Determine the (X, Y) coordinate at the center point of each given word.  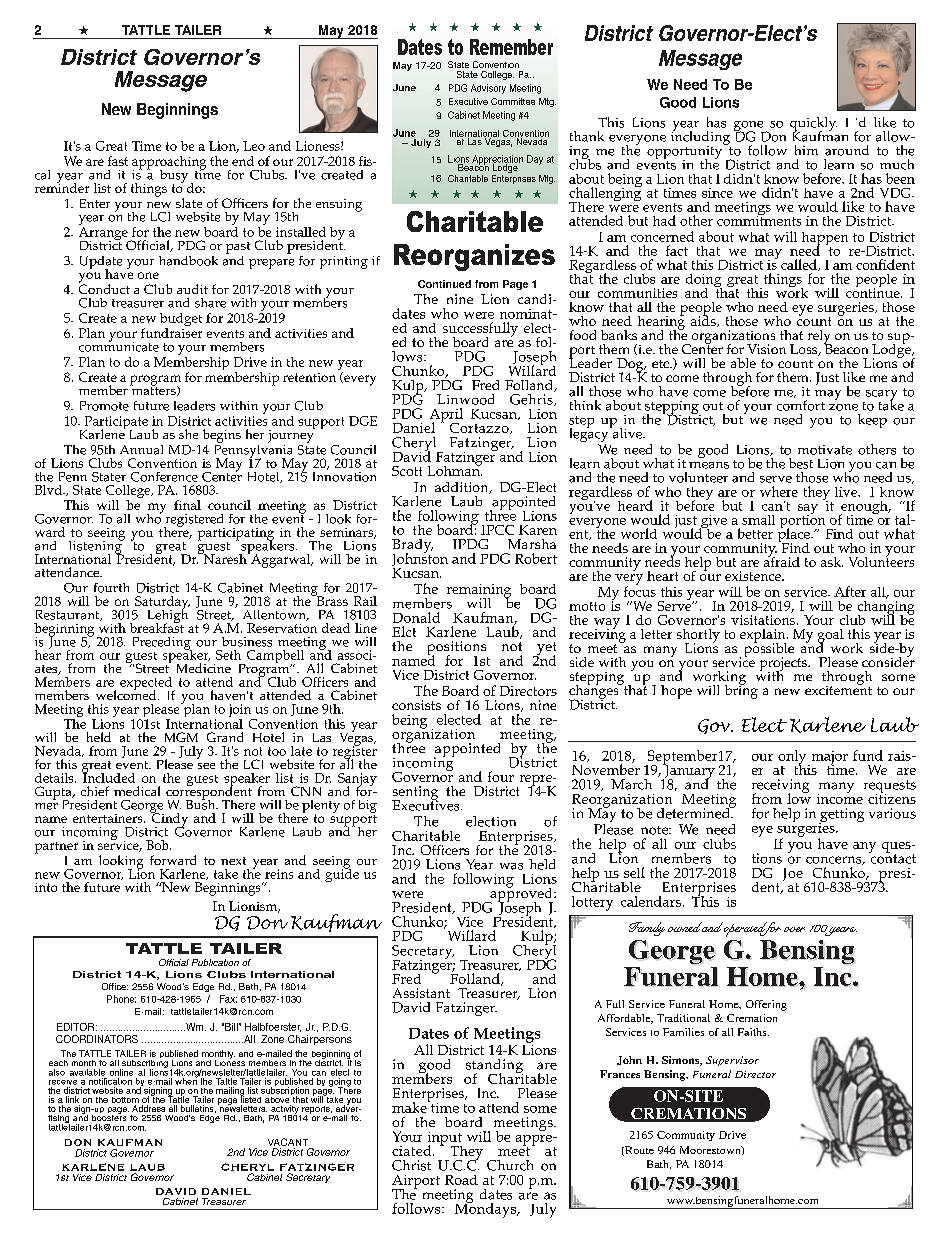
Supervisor (732, 1061)
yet (545, 650)
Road (461, 1180)
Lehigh (168, 616)
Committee (513, 101)
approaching (169, 164)
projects (784, 665)
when (186, 1080)
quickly (813, 125)
